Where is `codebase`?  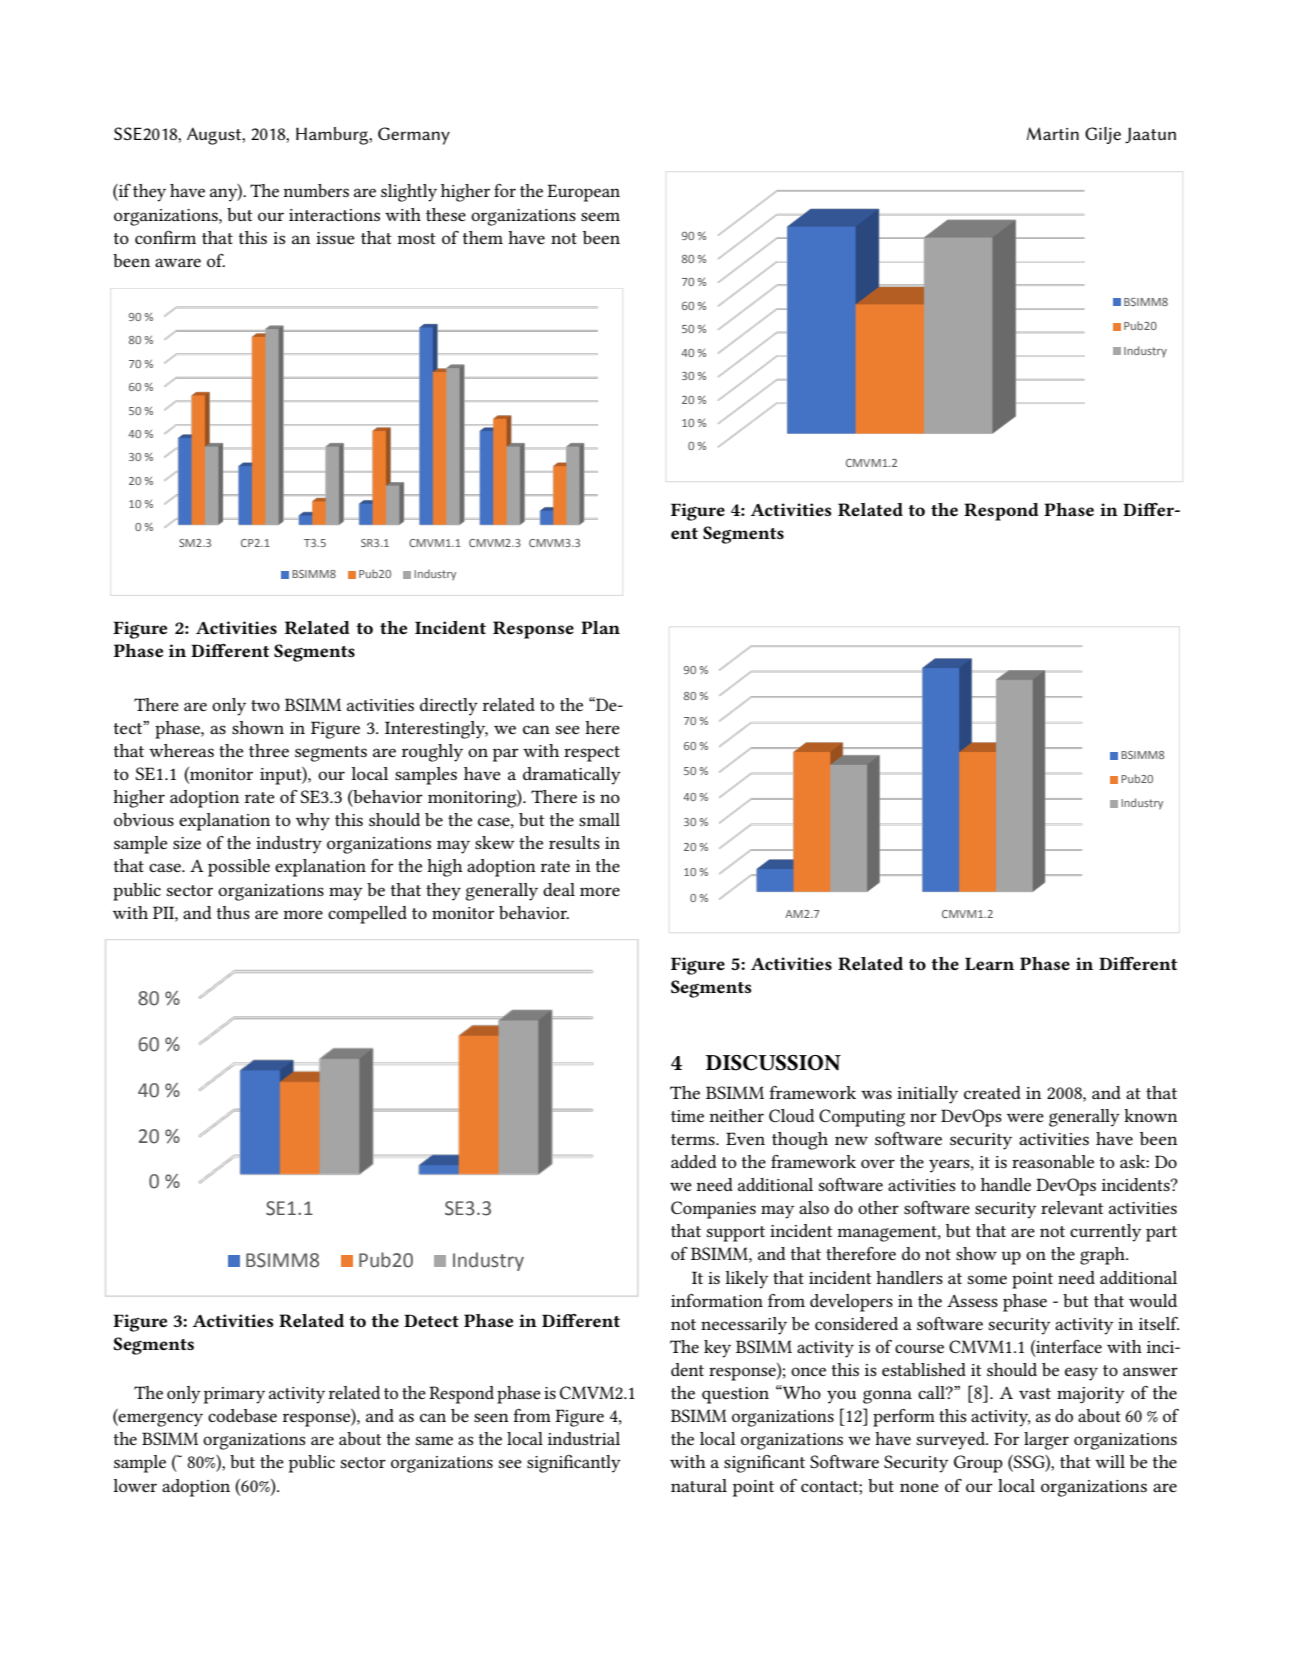 codebase is located at coordinates (242, 1415).
